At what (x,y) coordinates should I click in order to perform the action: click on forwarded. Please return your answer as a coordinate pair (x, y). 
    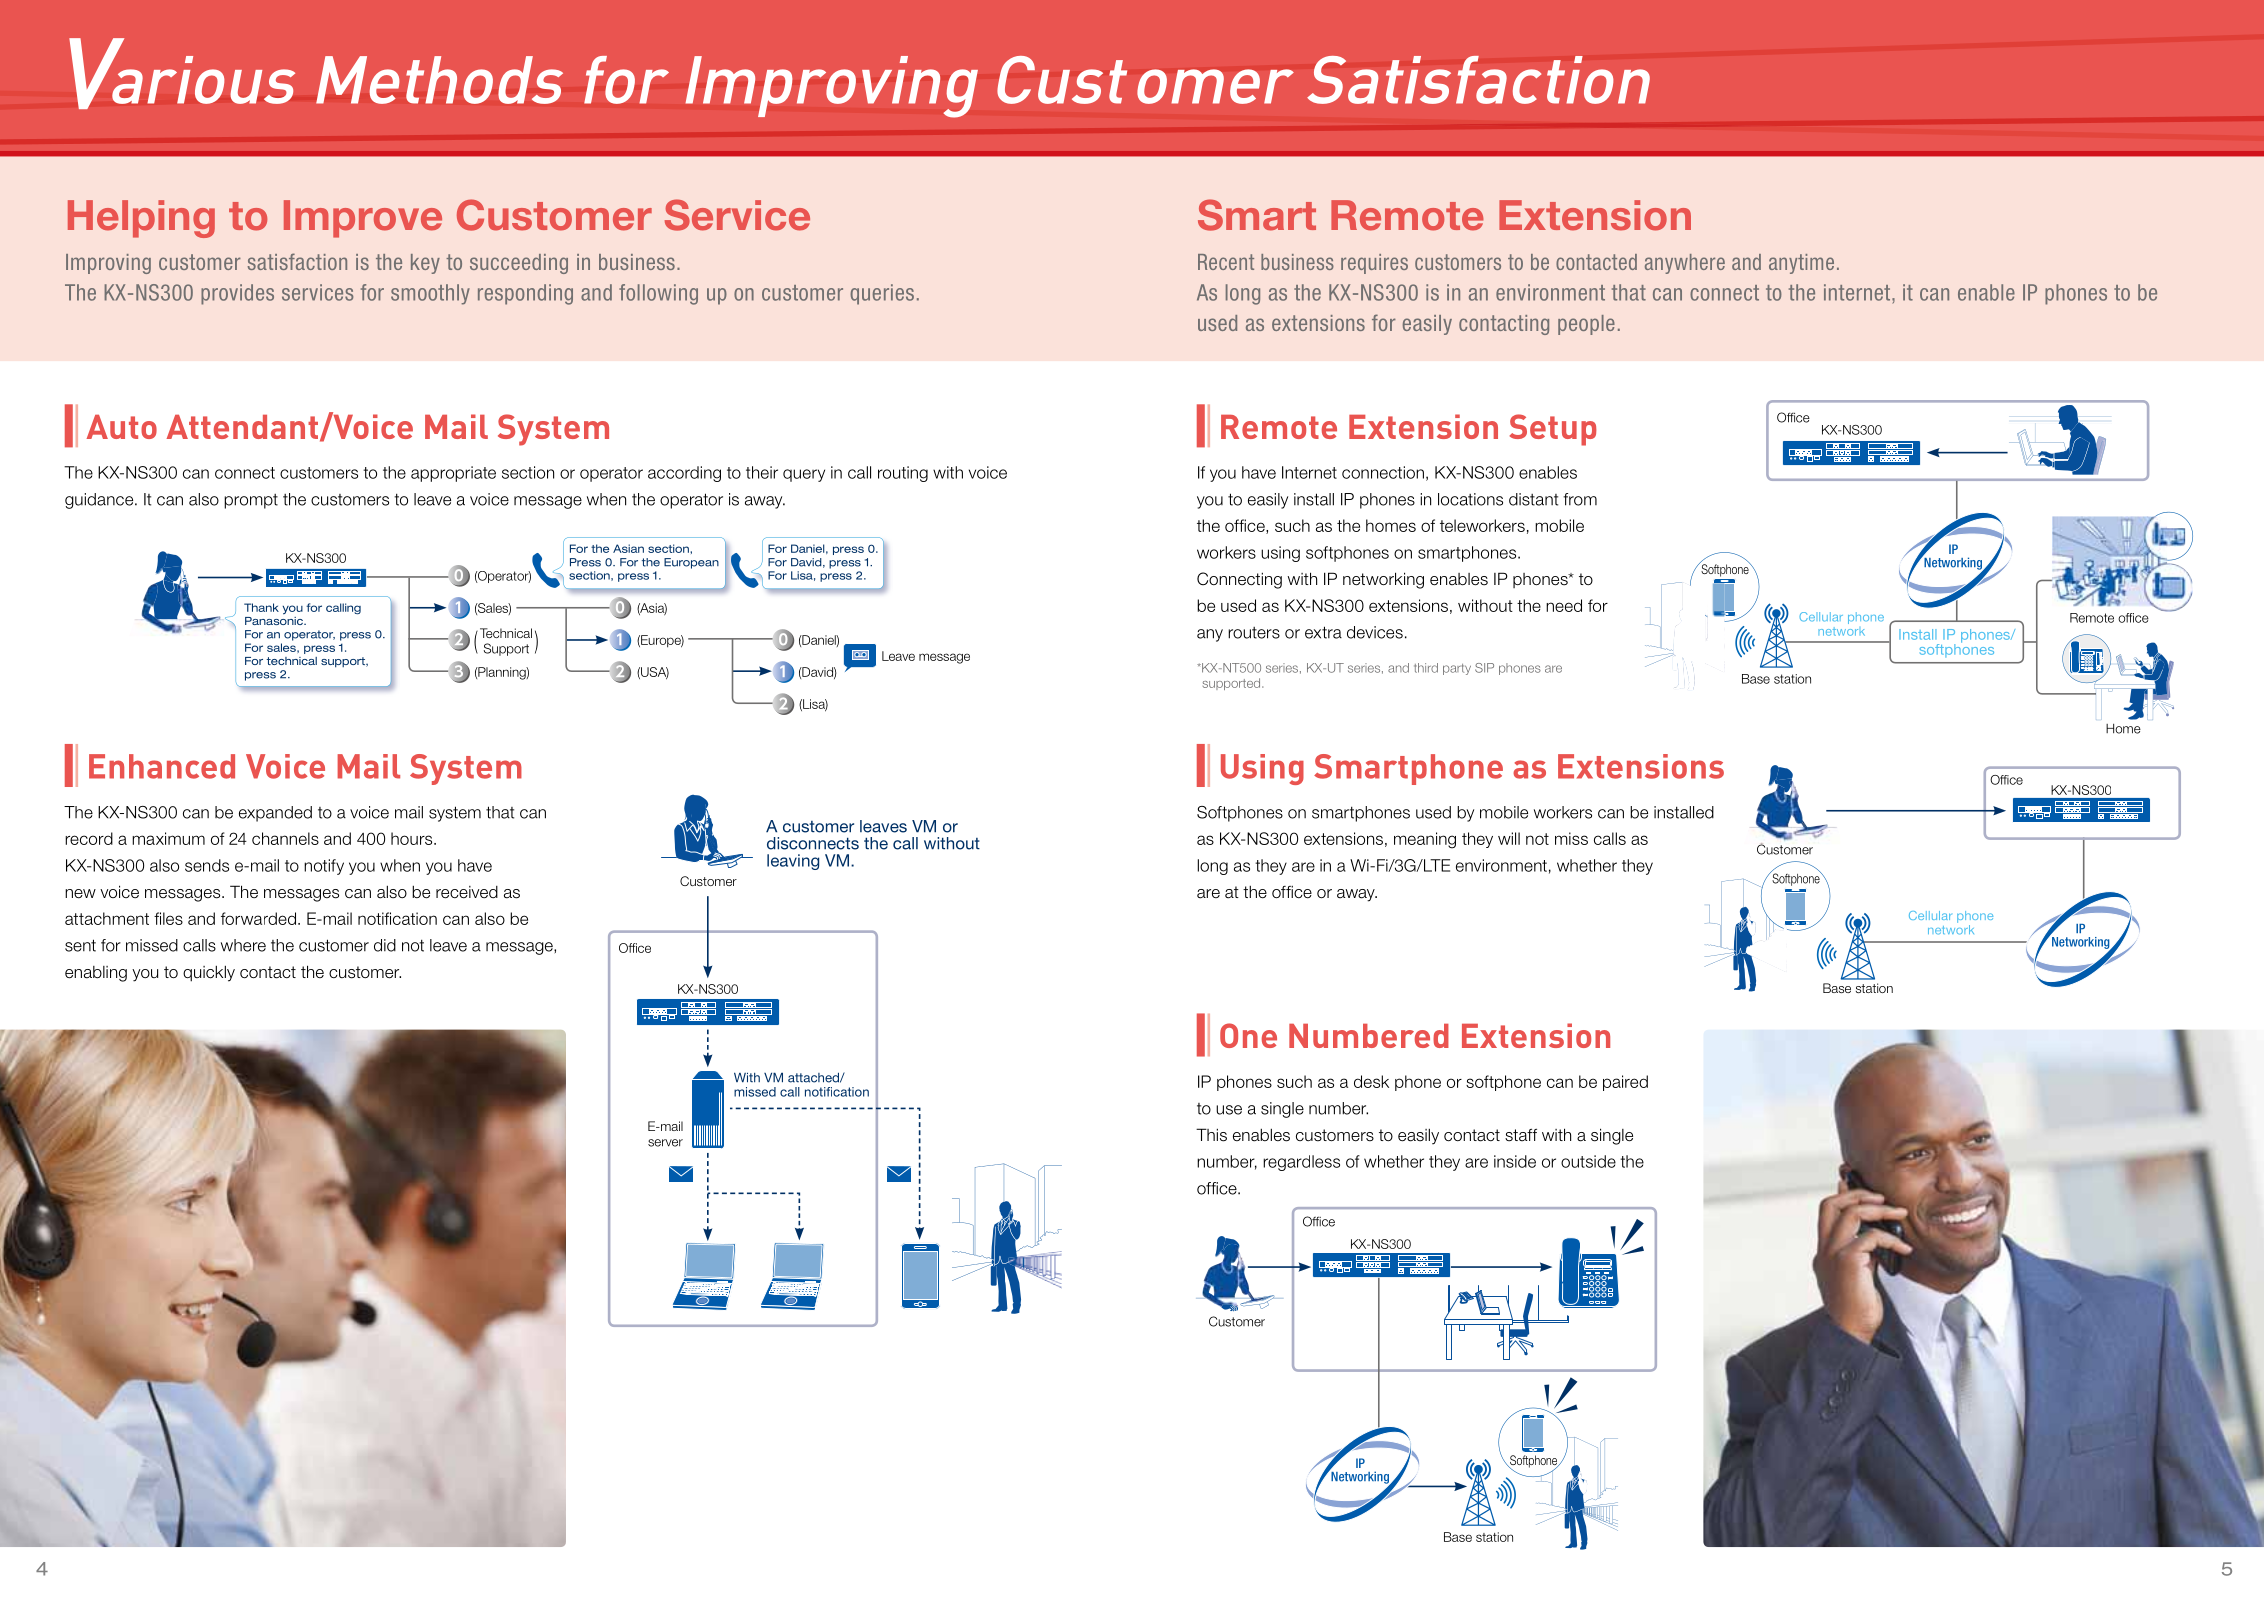
    Looking at the image, I should click on (258, 918).
